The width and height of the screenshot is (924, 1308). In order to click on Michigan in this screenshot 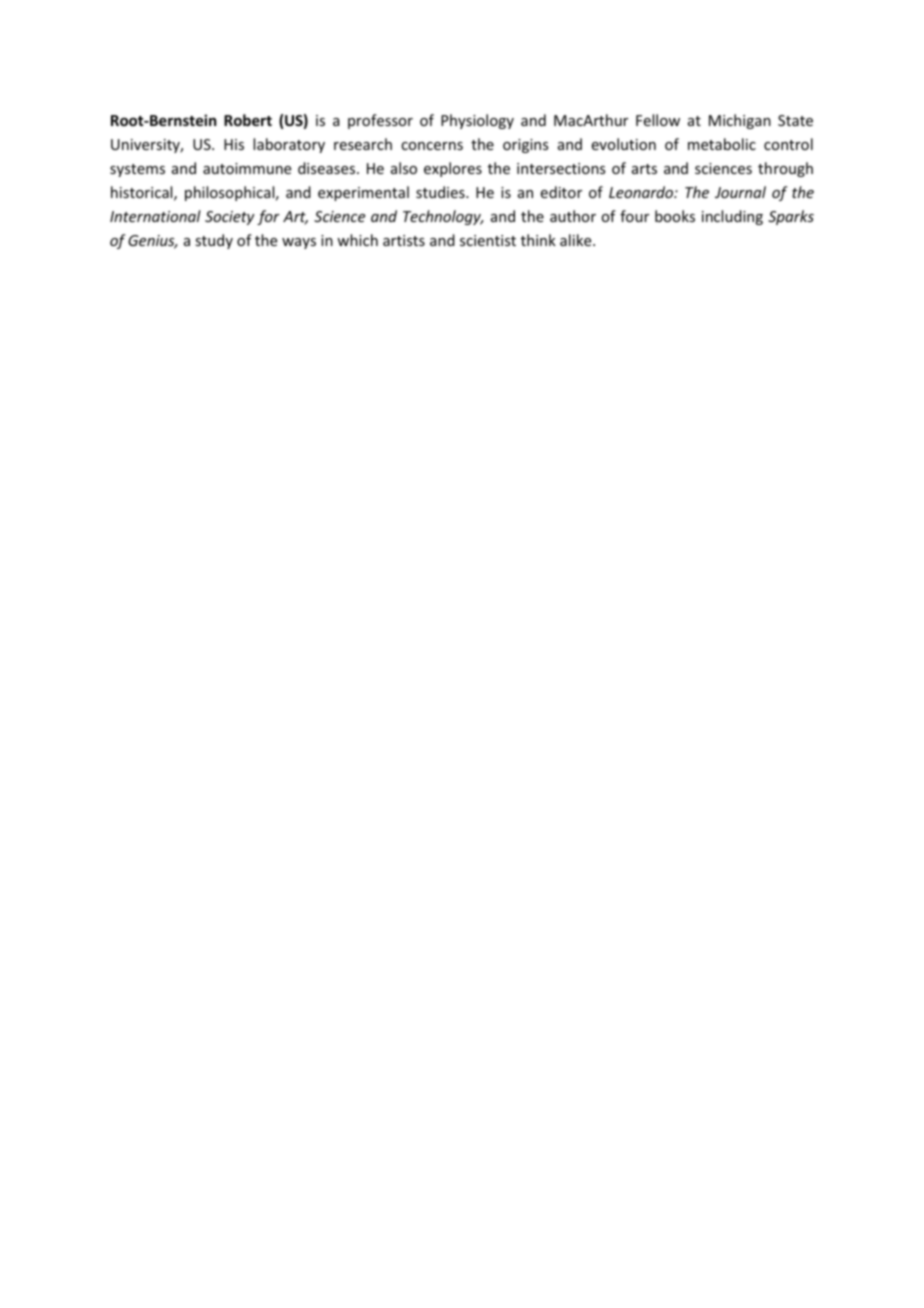, I will do `click(740, 121)`.
